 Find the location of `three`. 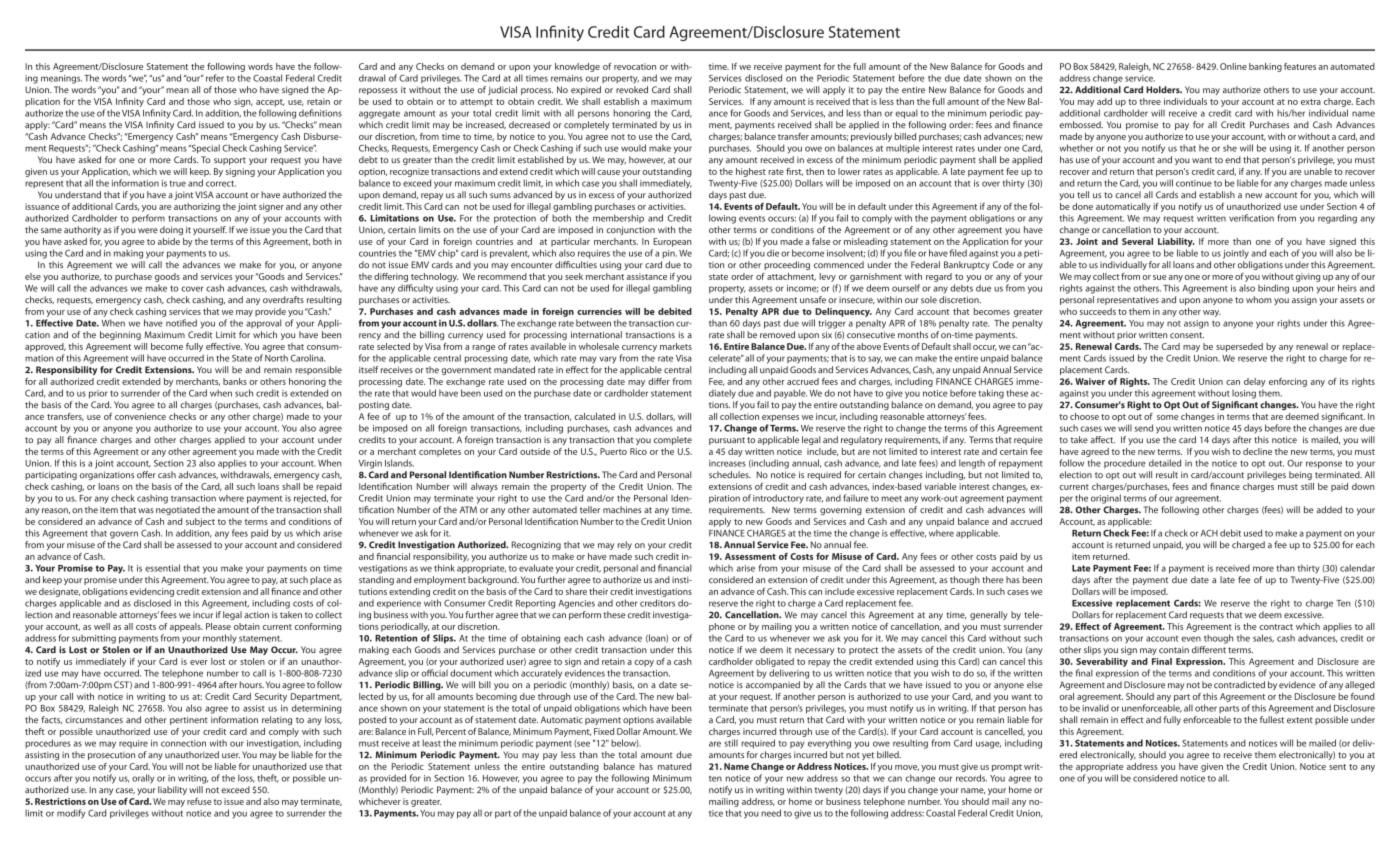

three is located at coordinates (1150, 101).
